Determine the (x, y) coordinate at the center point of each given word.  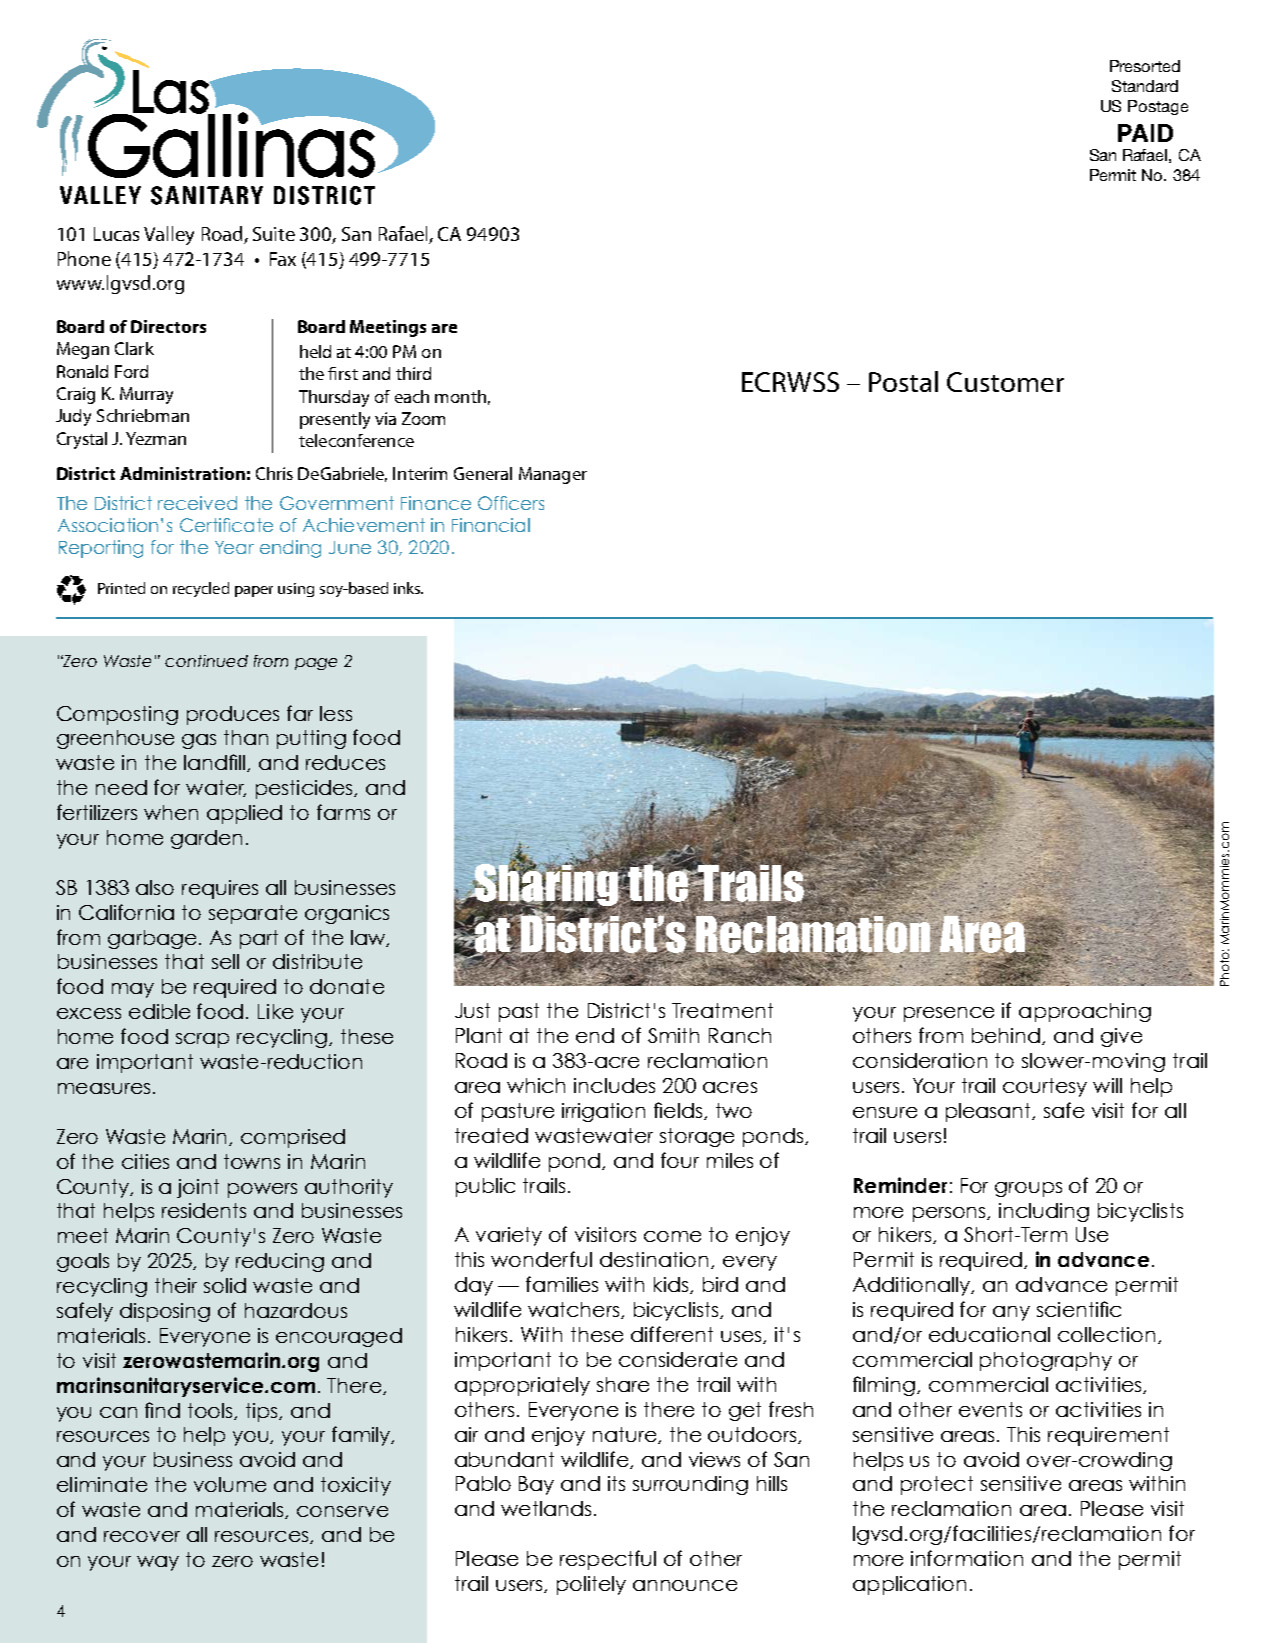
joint (198, 1188)
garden (206, 839)
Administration (182, 473)
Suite (274, 234)
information (967, 1558)
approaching (1085, 1012)
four (680, 1160)
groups (1028, 1189)
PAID (1145, 133)
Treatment (722, 1010)
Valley (169, 235)
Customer (1005, 382)
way (158, 1563)
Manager (553, 475)
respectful (608, 1560)
